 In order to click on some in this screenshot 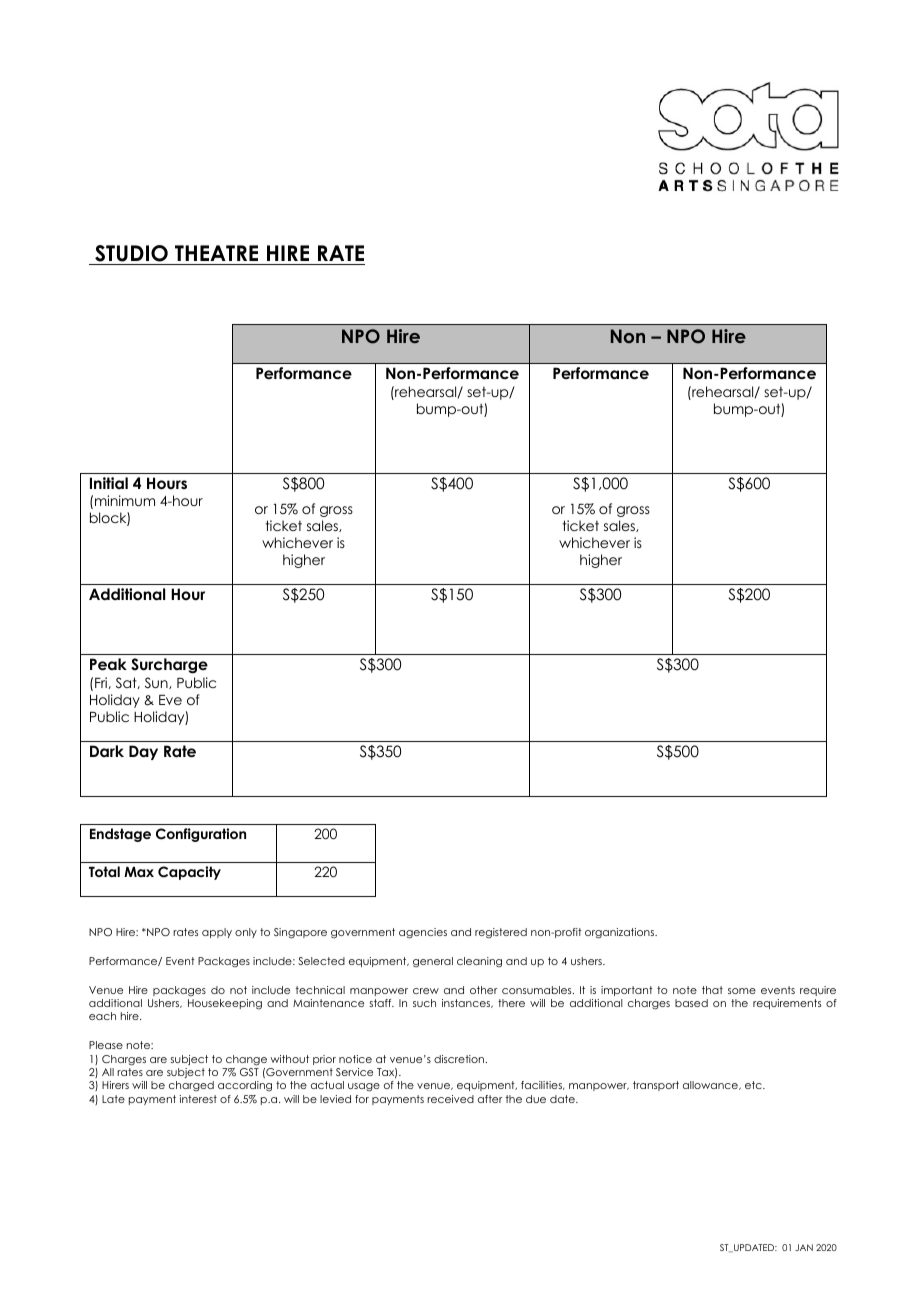, I will do `click(742, 991)`.
